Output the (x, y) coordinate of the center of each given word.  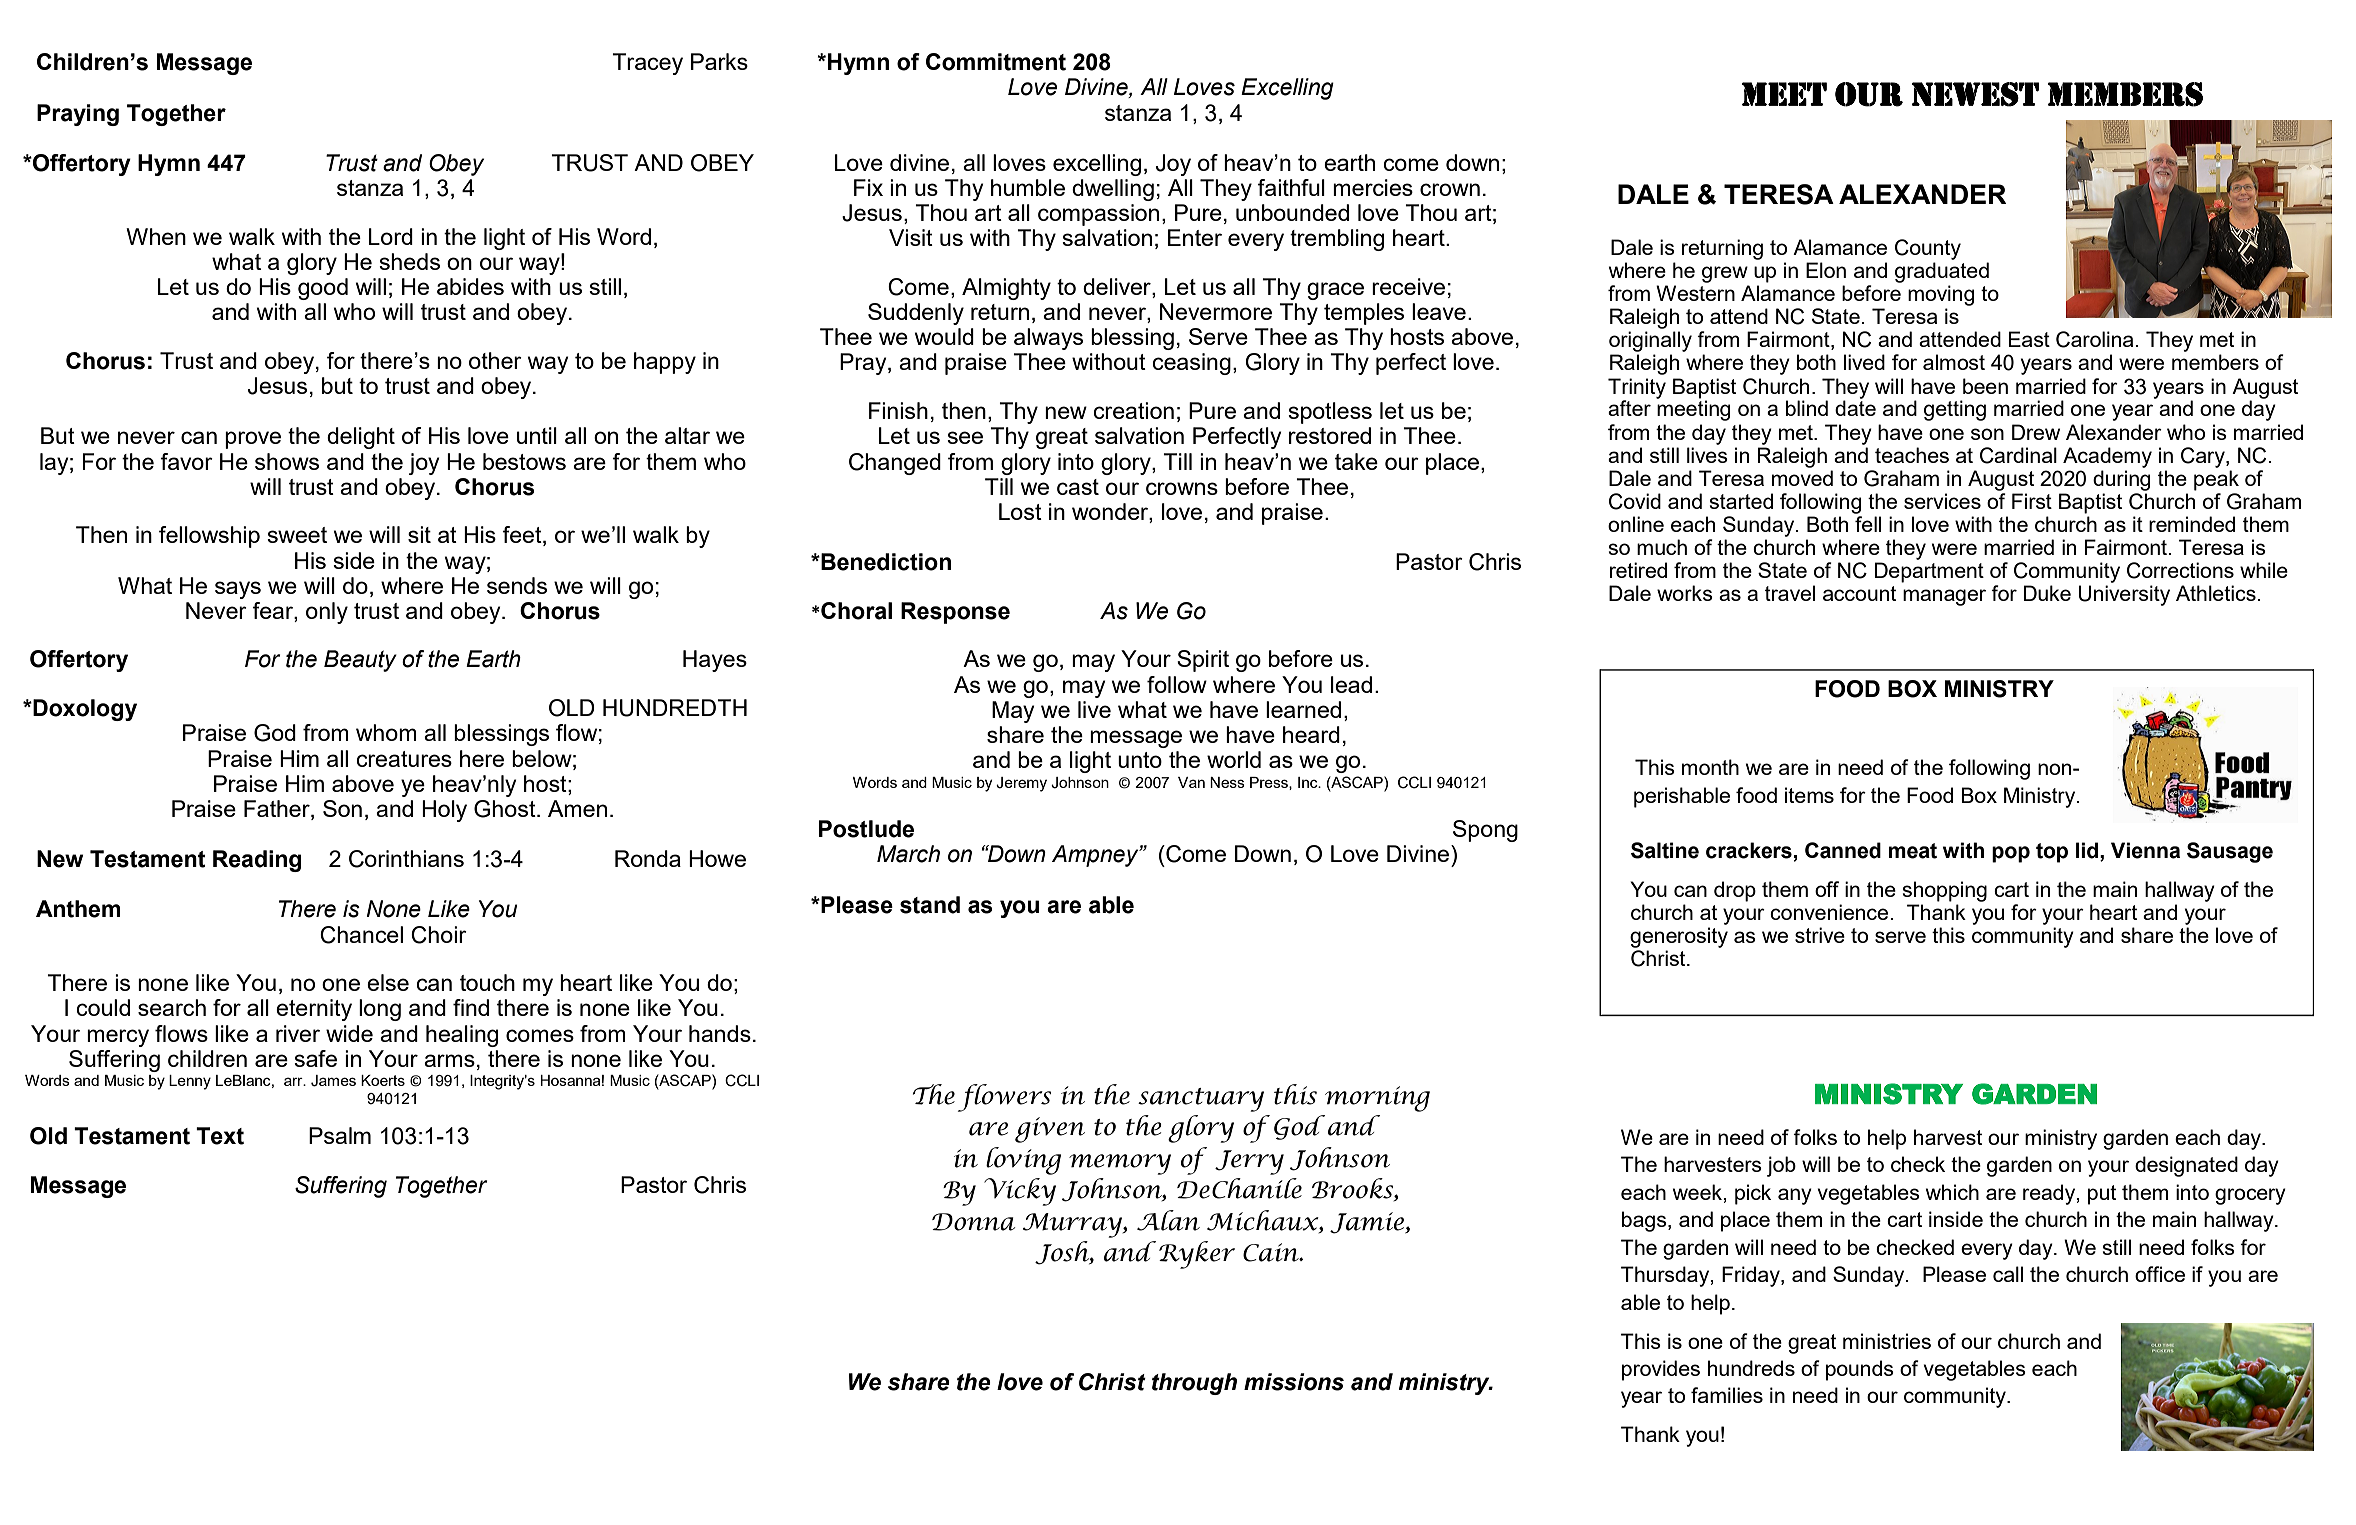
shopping (1944, 891)
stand (930, 905)
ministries (1887, 1341)
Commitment (996, 62)
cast (1078, 487)
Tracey (647, 64)
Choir (439, 935)
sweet (297, 535)
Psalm (340, 1135)
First (2032, 501)
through (1194, 1384)
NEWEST (1975, 94)
